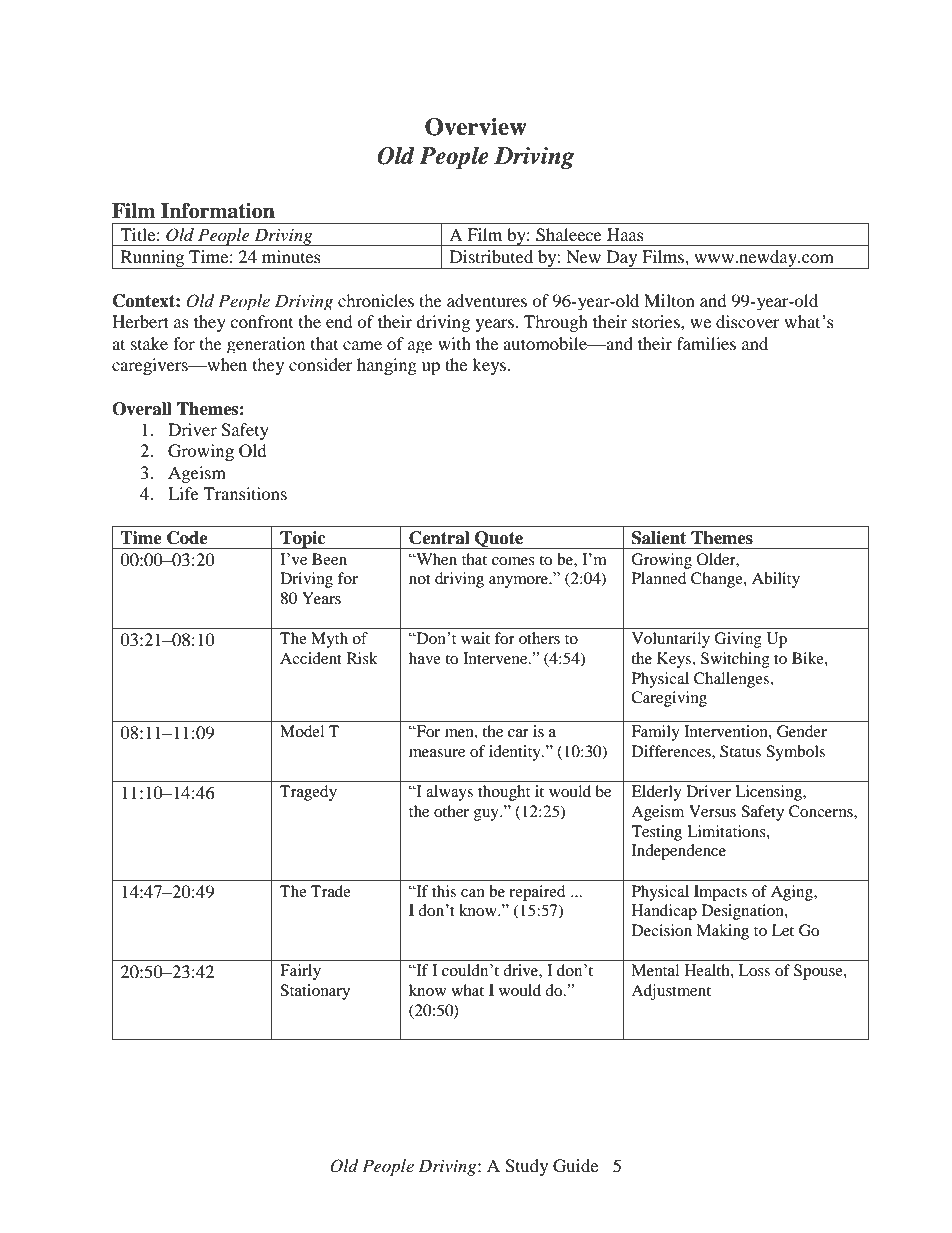  Describe the element at coordinates (735, 660) in the screenshot. I see `Switching` at that location.
